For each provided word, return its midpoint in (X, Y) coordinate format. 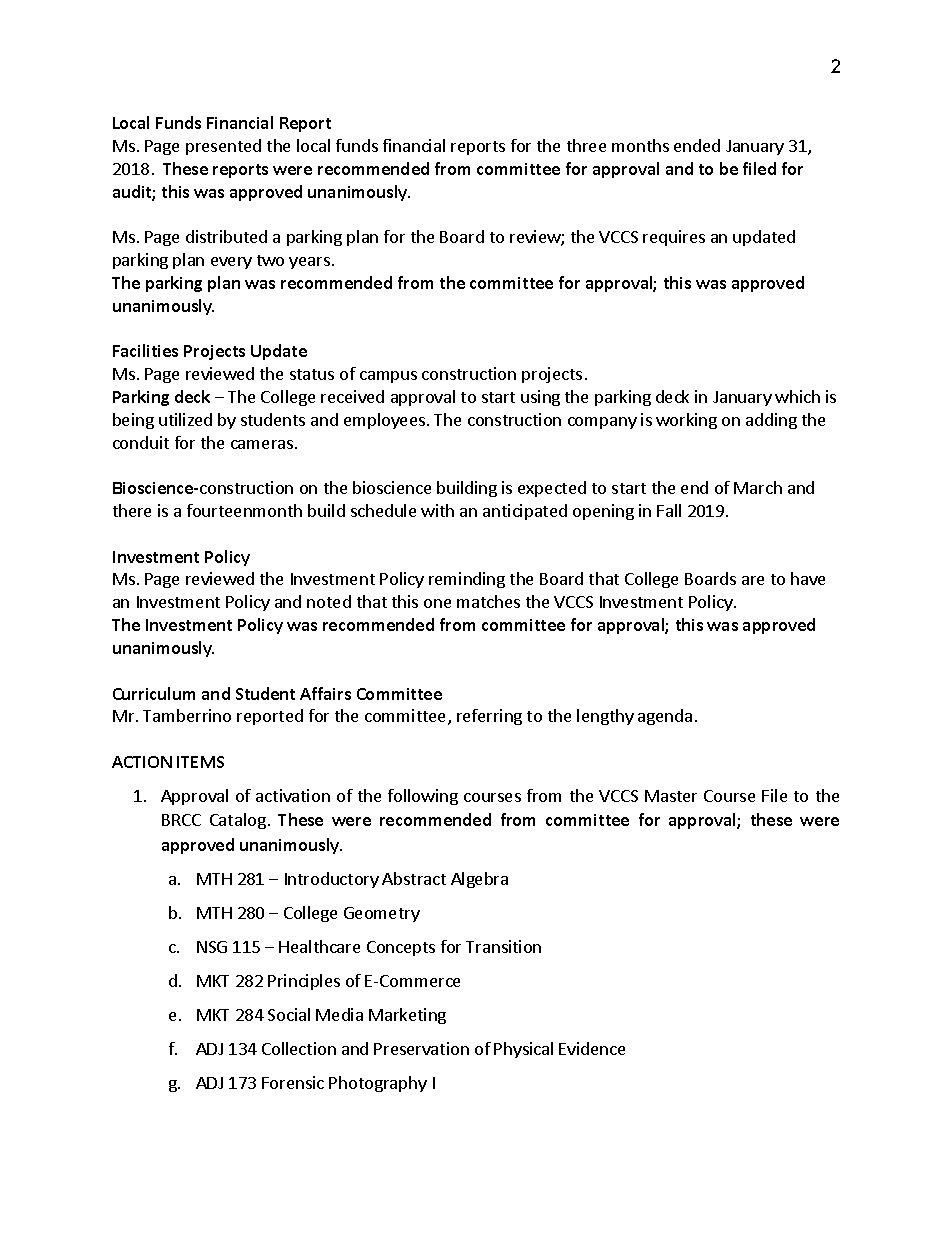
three (586, 145)
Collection (299, 1048)
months (640, 145)
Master (671, 796)
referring (489, 717)
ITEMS (200, 762)
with (437, 510)
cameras (262, 444)
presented (223, 147)
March (758, 487)
